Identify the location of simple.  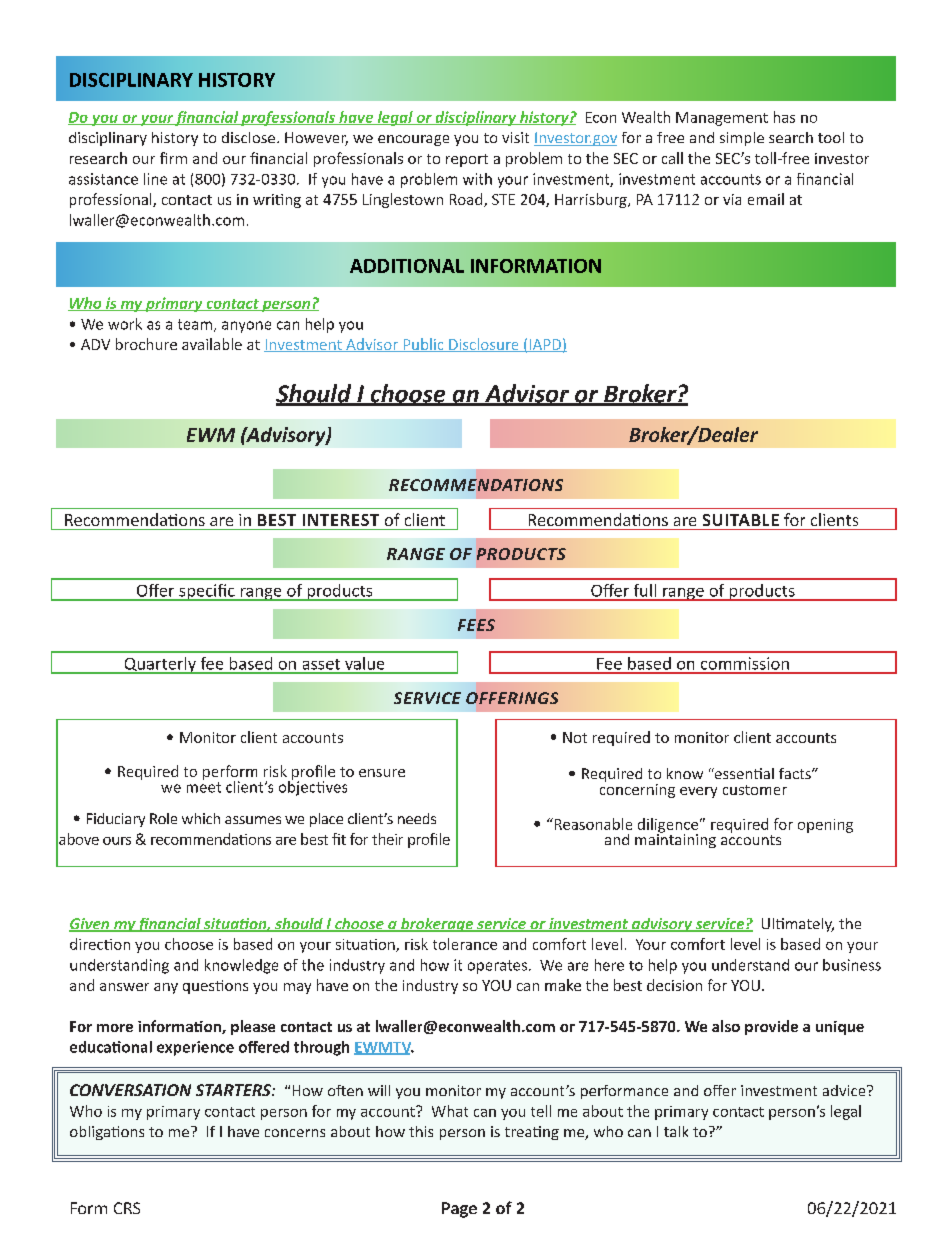
(742, 139).
